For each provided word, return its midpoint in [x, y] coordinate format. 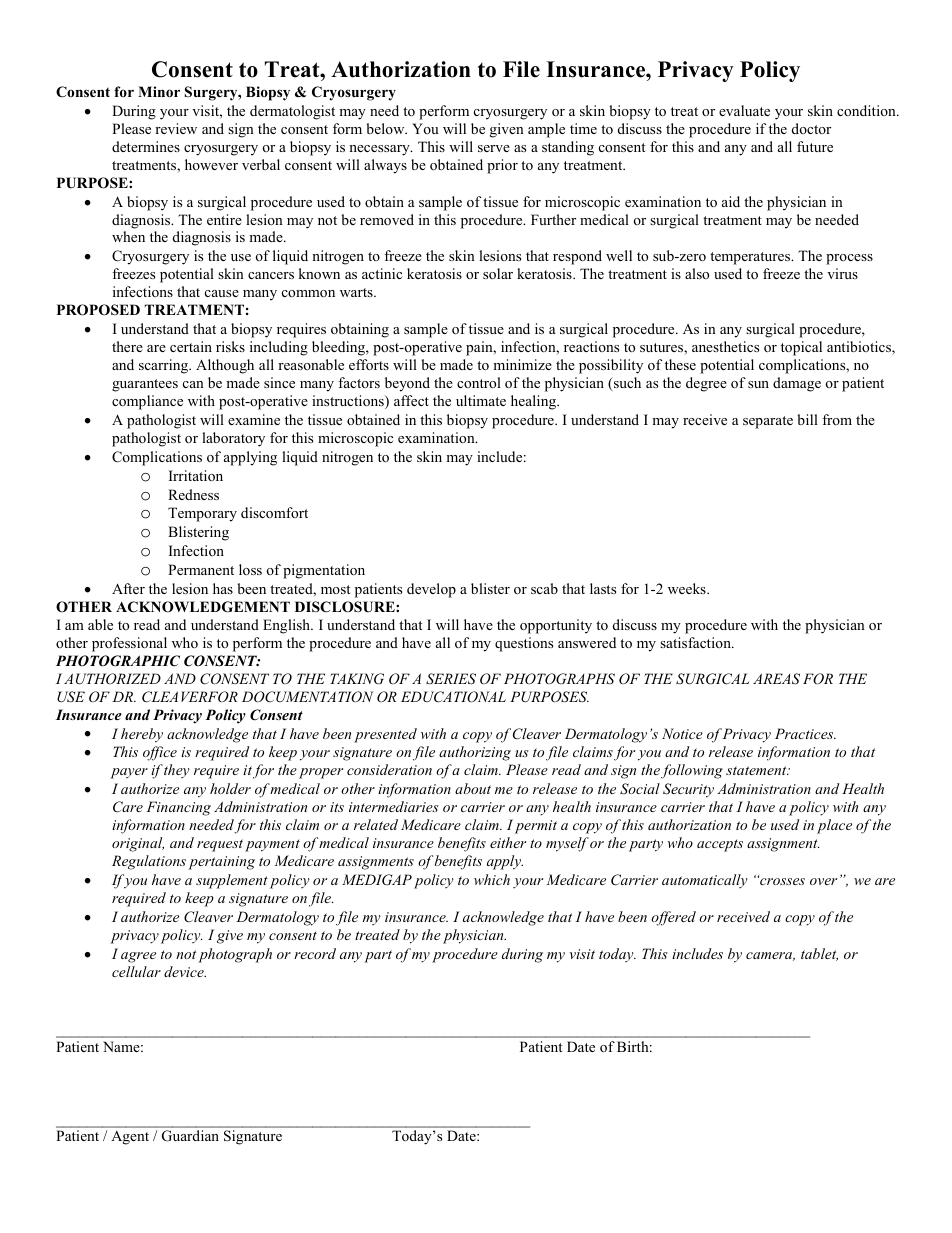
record [315, 953]
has [223, 588]
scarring [164, 366]
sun [758, 384]
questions [524, 644]
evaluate [744, 110]
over [823, 881]
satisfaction [696, 642]
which [492, 879]
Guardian [190, 1136]
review [176, 128]
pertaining [221, 863]
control [479, 382]
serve [494, 148]
